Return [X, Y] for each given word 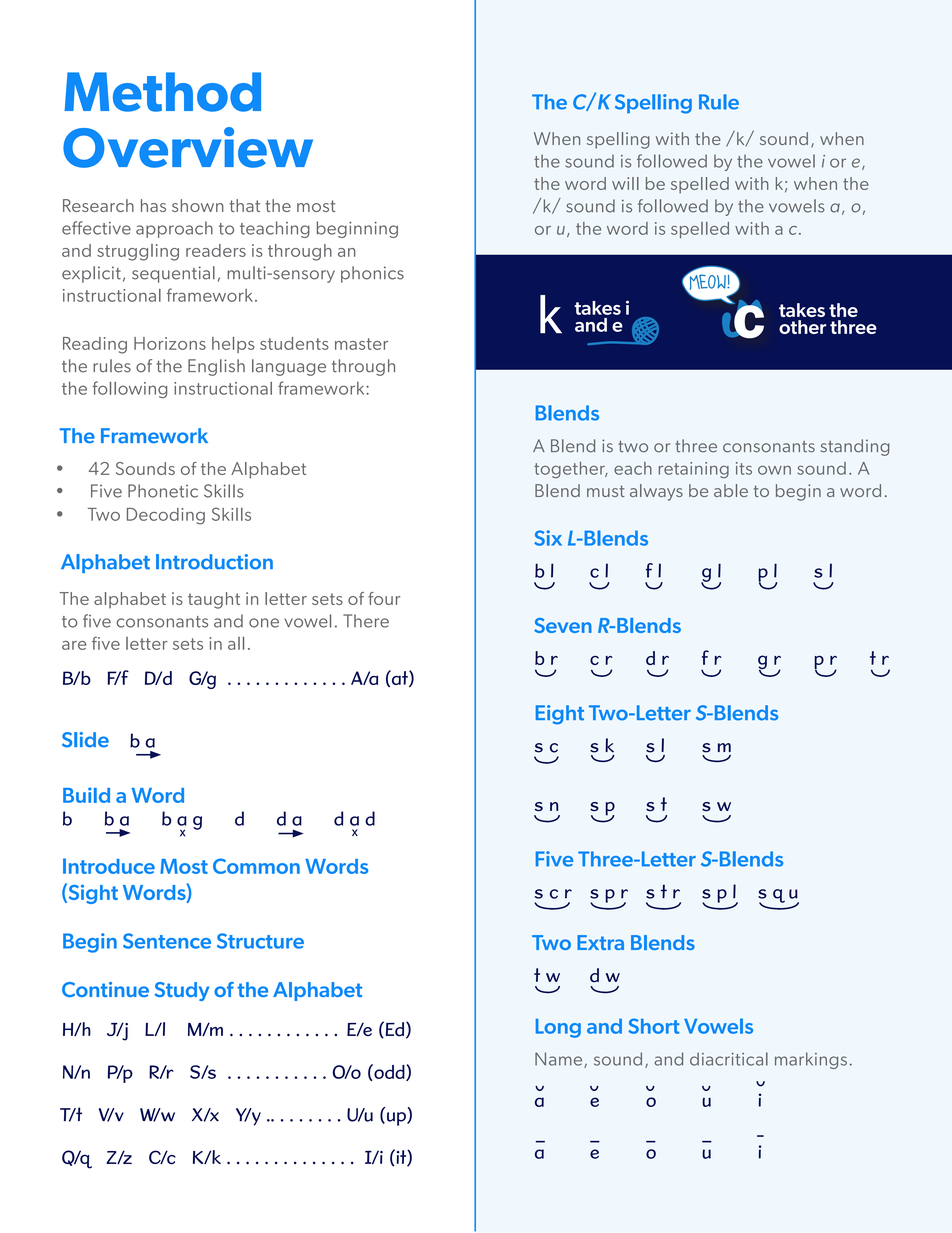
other [802, 327]
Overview [188, 147]
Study [182, 991]
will [625, 183]
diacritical [729, 1059]
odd [389, 1072]
